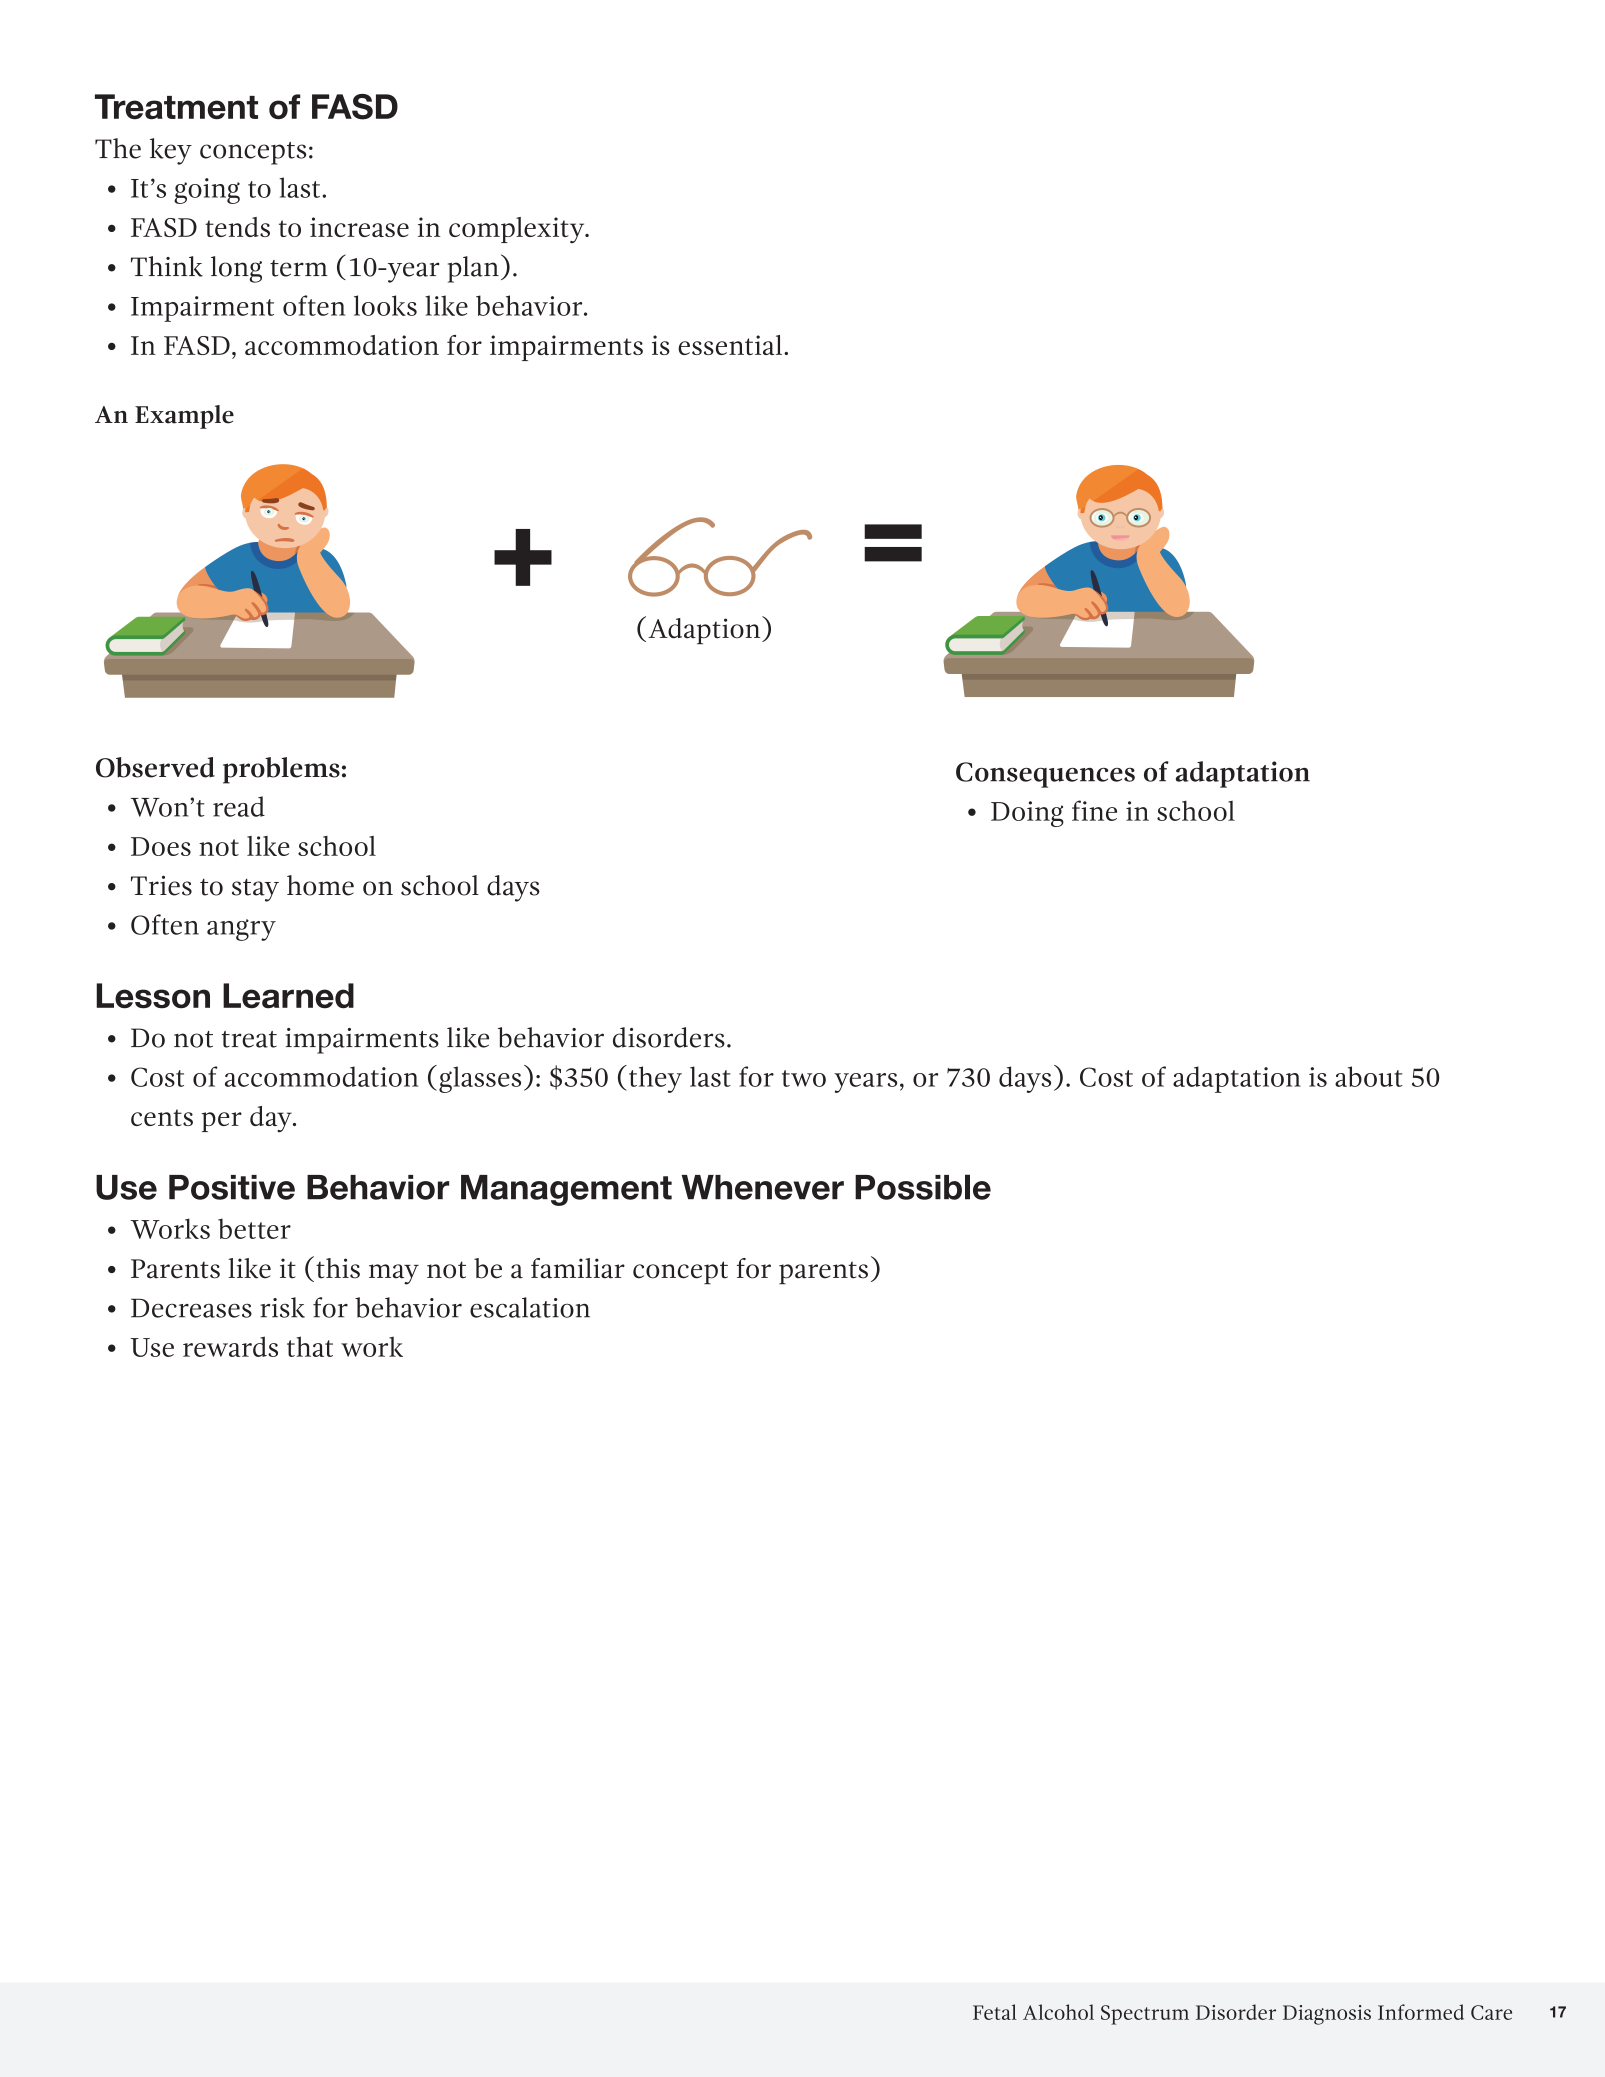  I want to click on Fetal, so click(995, 2012).
